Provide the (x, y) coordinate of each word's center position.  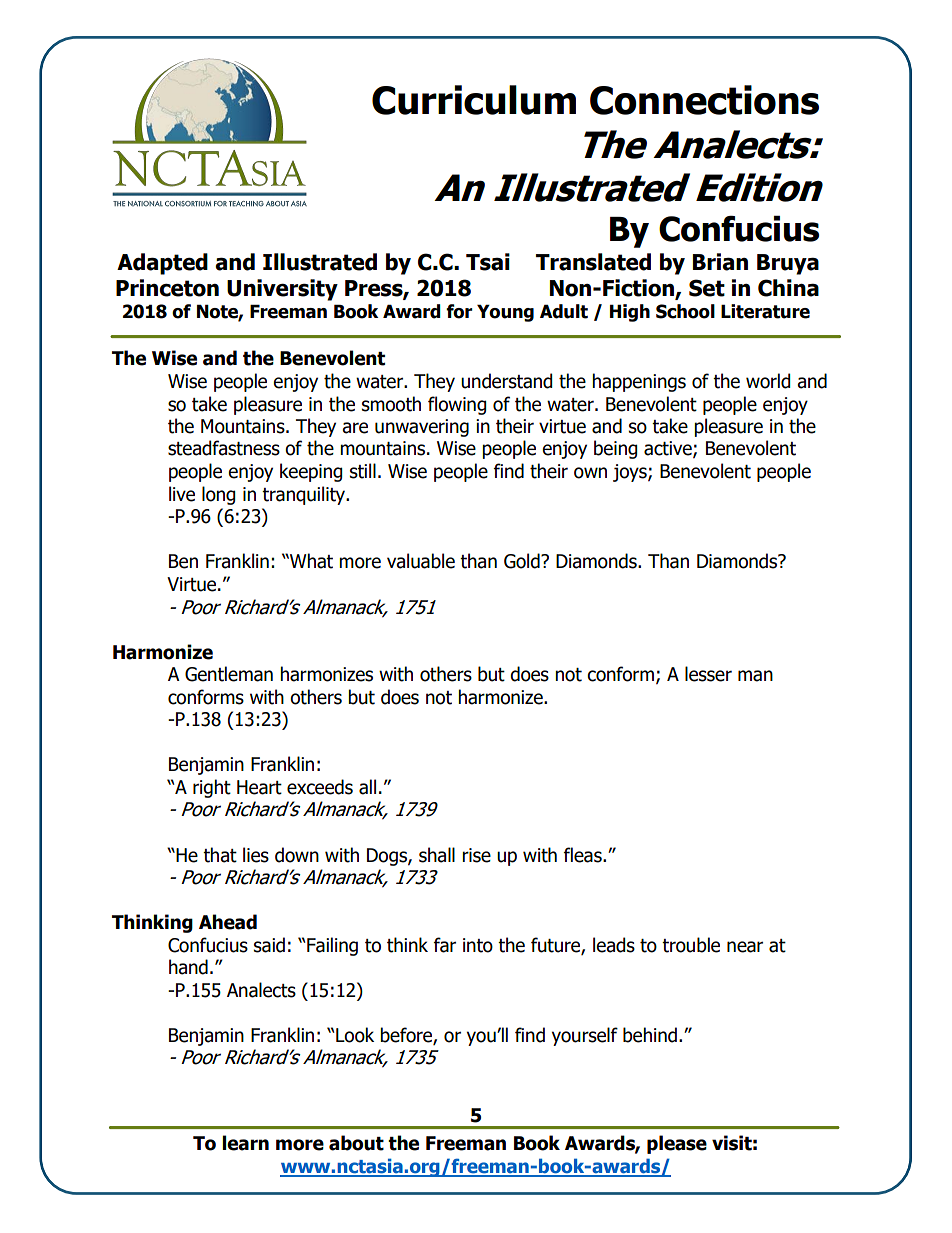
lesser (708, 674)
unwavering (422, 428)
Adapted (162, 264)
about (356, 1143)
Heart (259, 787)
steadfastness (224, 448)
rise (476, 855)
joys (631, 473)
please (677, 1144)
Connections (704, 100)
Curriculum (474, 100)
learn (245, 1143)
